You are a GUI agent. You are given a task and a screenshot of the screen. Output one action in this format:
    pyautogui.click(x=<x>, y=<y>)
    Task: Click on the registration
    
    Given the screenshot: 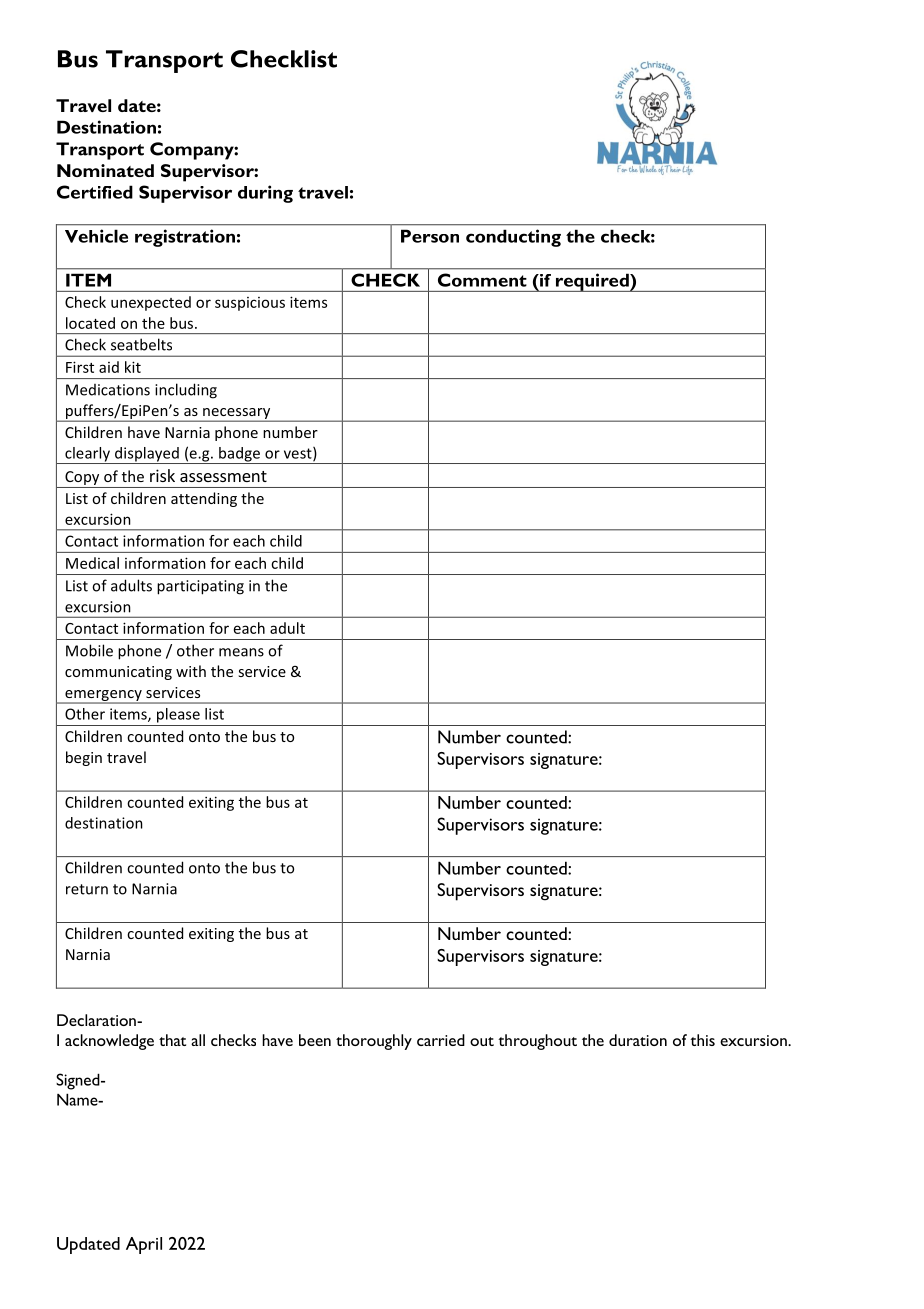 What is the action you would take?
    pyautogui.click(x=185, y=238)
